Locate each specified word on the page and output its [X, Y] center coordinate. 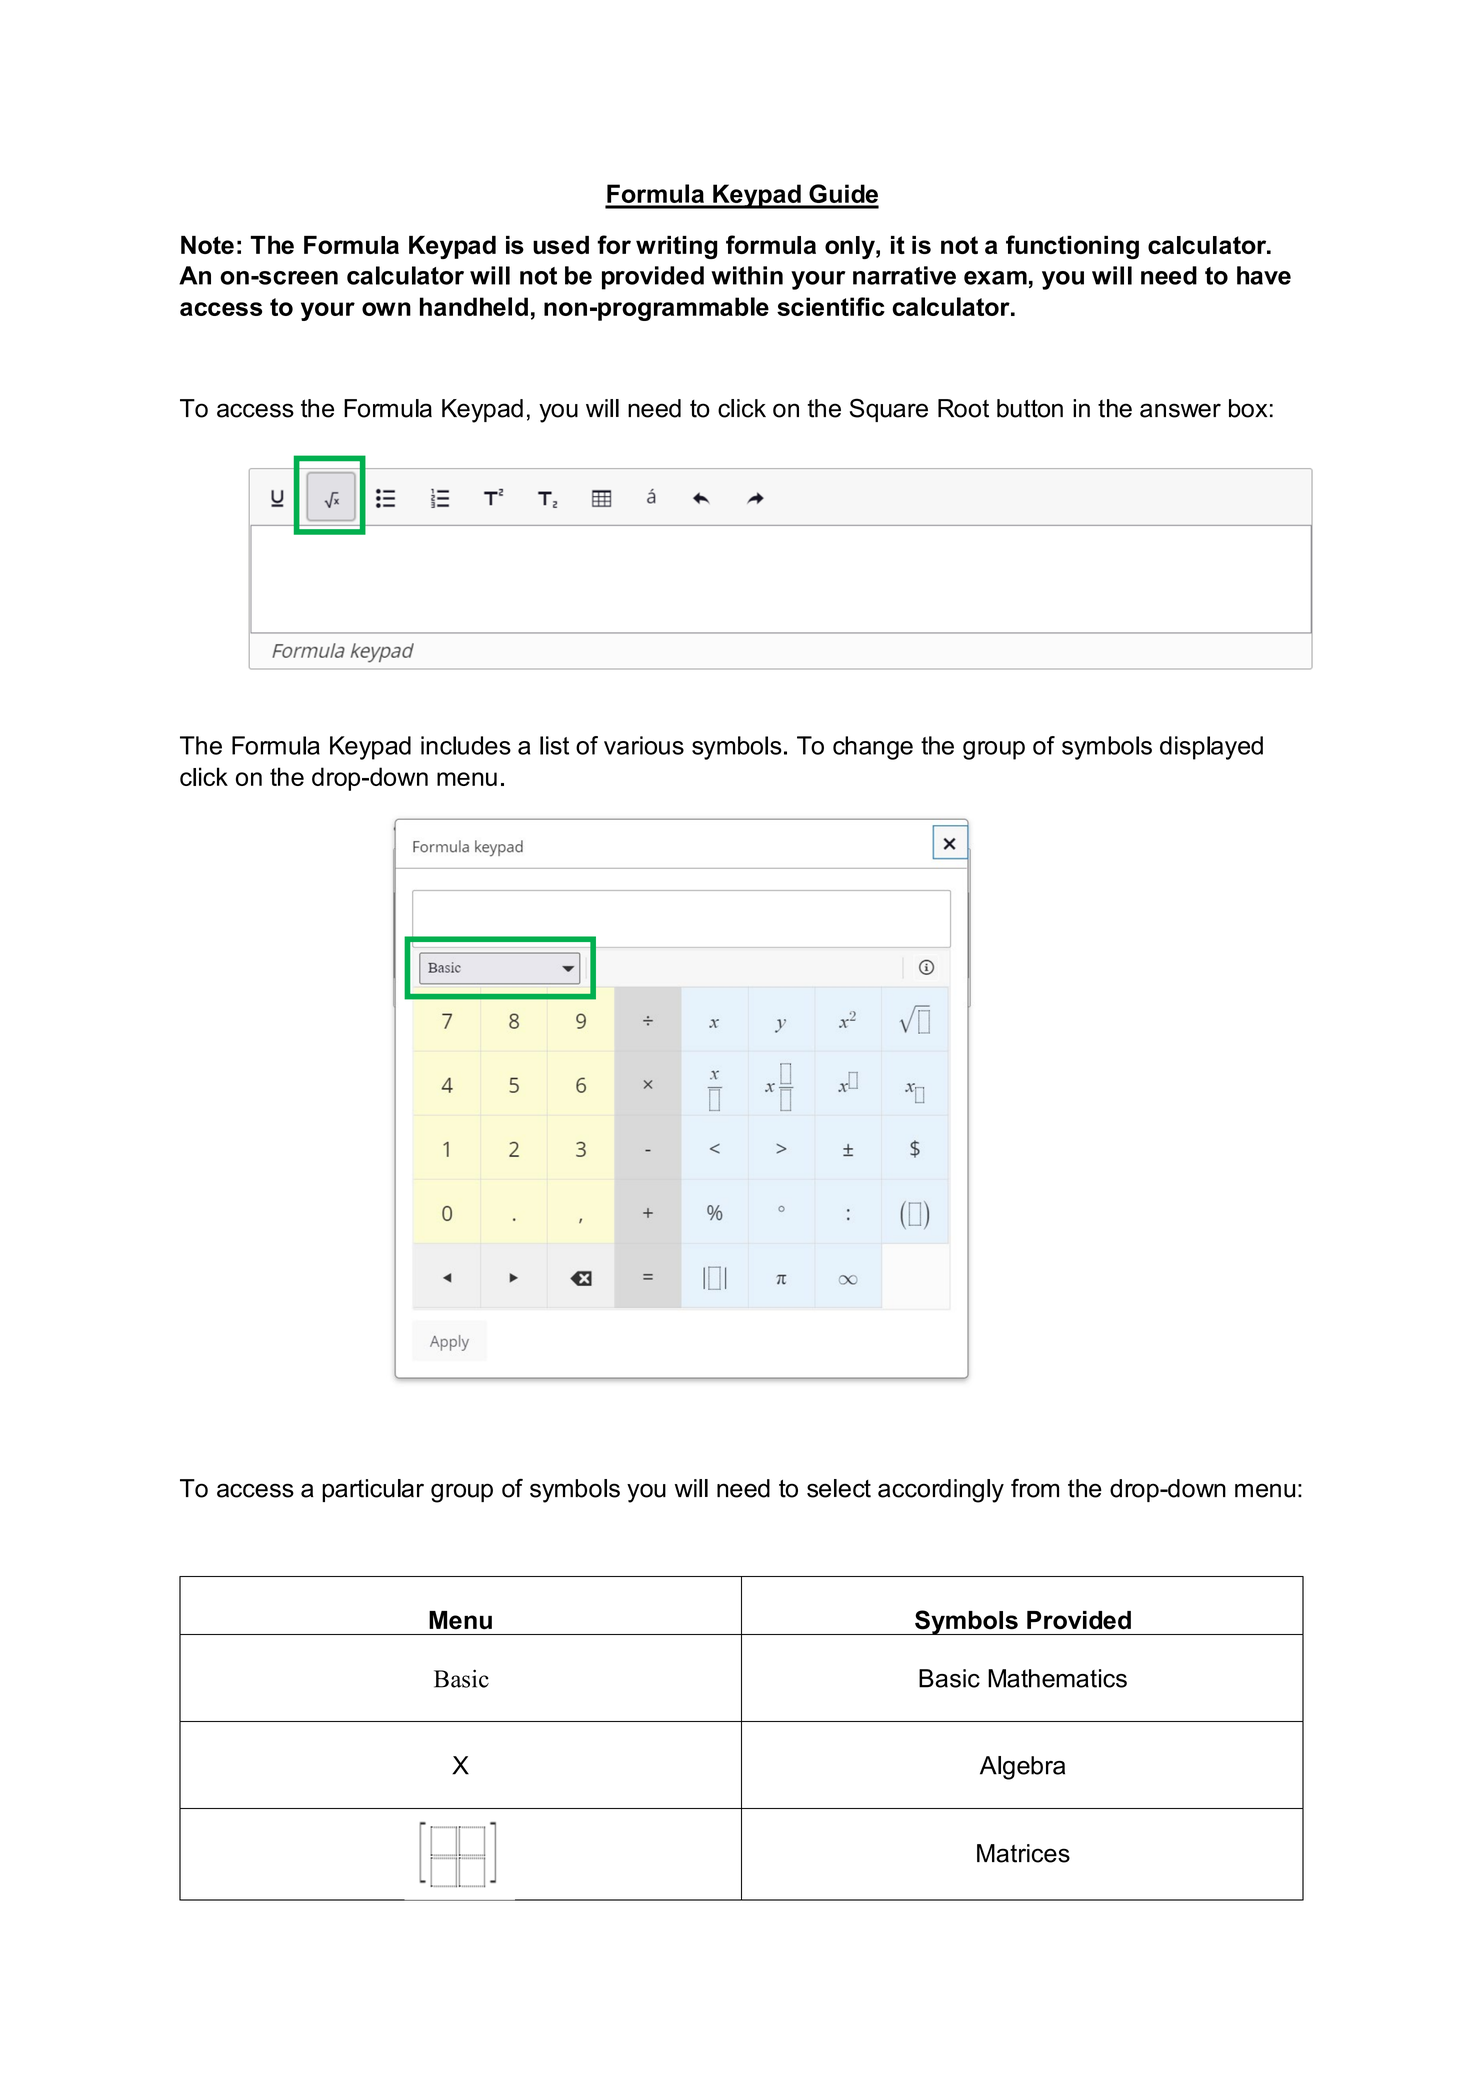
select [839, 1488]
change [873, 748]
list [554, 745]
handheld [474, 306]
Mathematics [1057, 1678]
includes [466, 745]
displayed [1211, 748]
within [747, 275]
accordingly [941, 1491]
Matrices [1023, 1853]
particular [373, 1490]
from [1035, 1488]
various [644, 745]
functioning [1072, 247]
